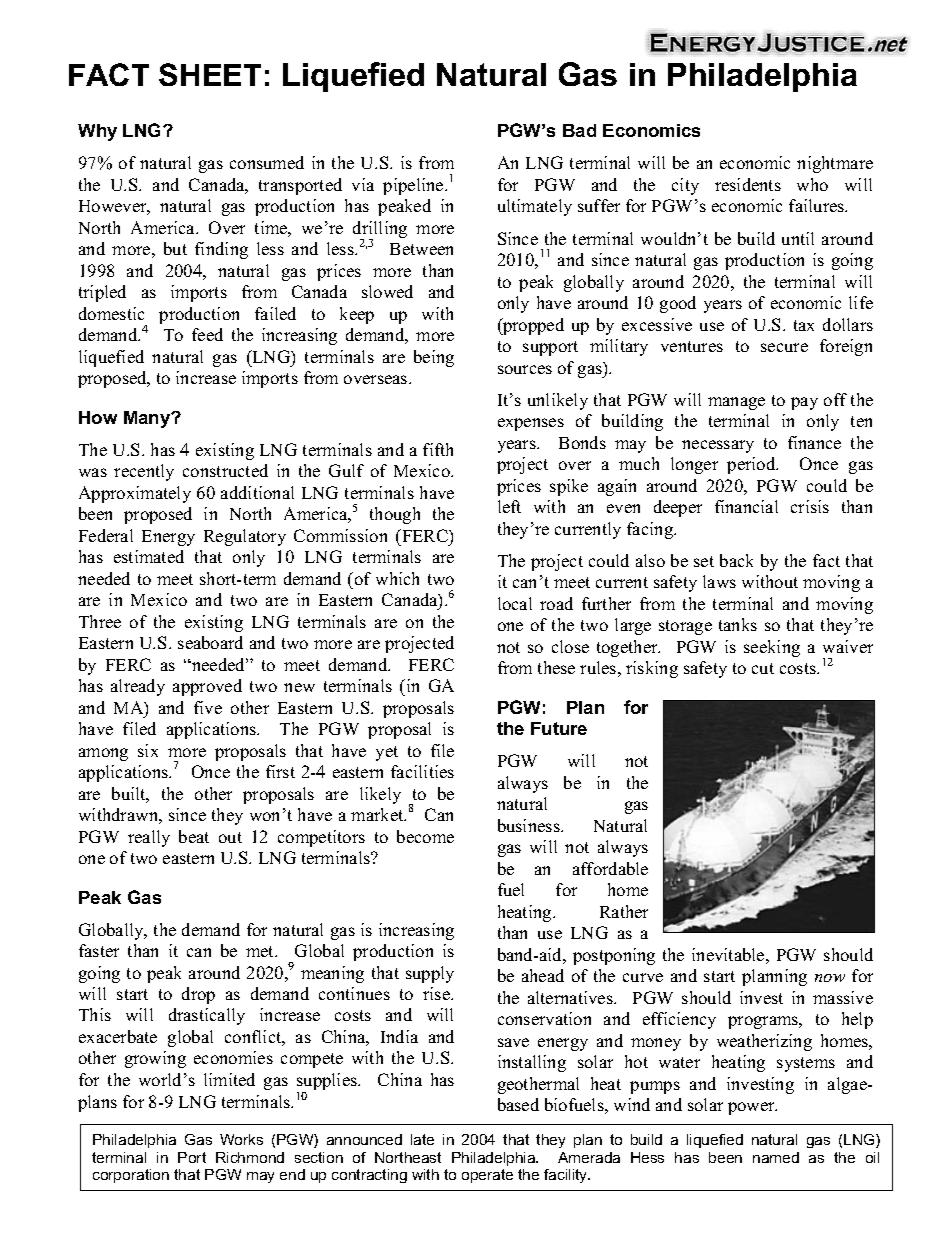  What do you see at coordinates (515, 603) in the image?
I see `local` at bounding box center [515, 603].
